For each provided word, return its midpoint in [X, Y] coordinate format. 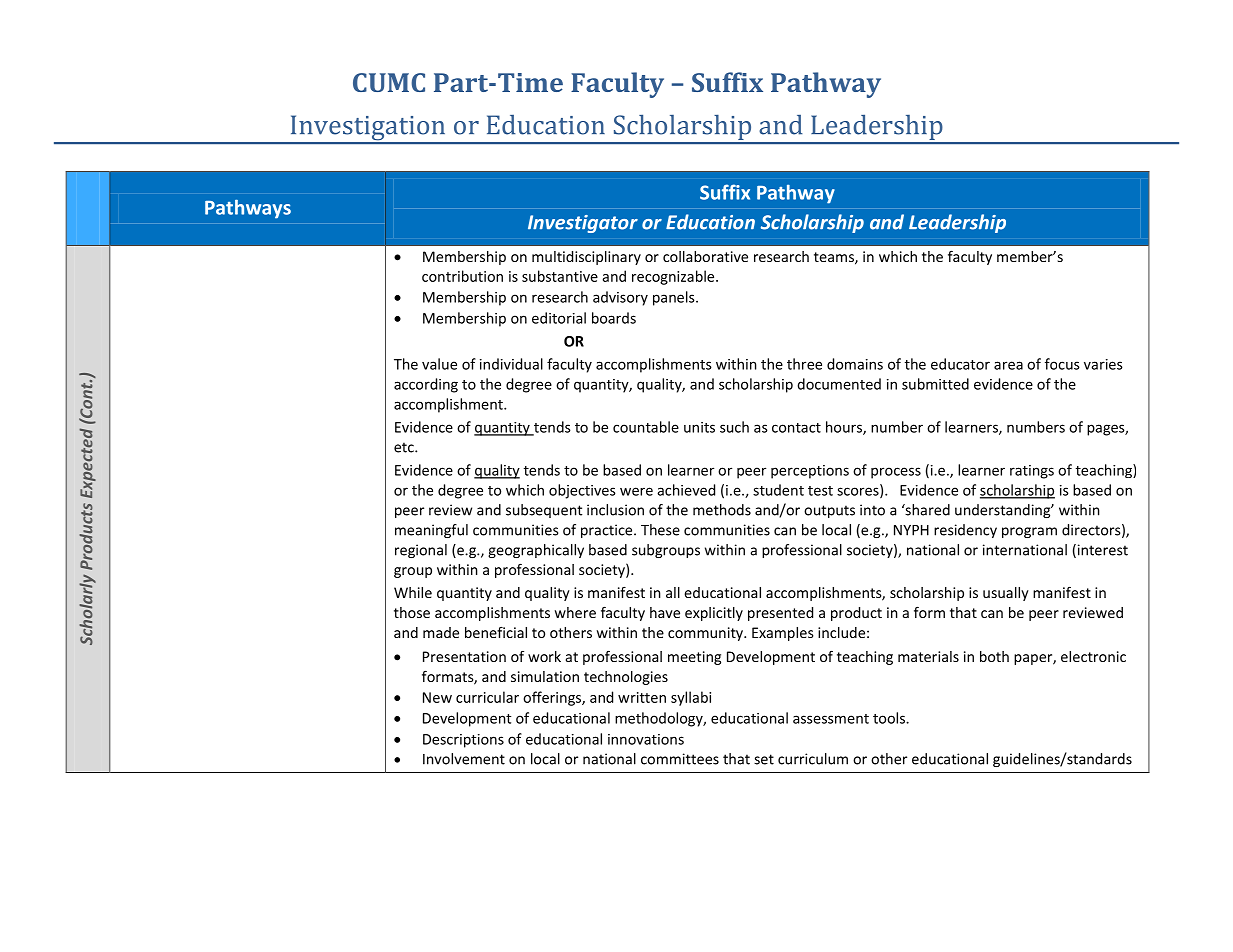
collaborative [705, 256]
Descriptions [463, 741]
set [764, 759]
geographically [536, 551]
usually [1006, 594]
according [426, 385]
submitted [935, 384]
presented [780, 614]
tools [890, 718]
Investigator [583, 224]
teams [835, 258]
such [734, 427]
